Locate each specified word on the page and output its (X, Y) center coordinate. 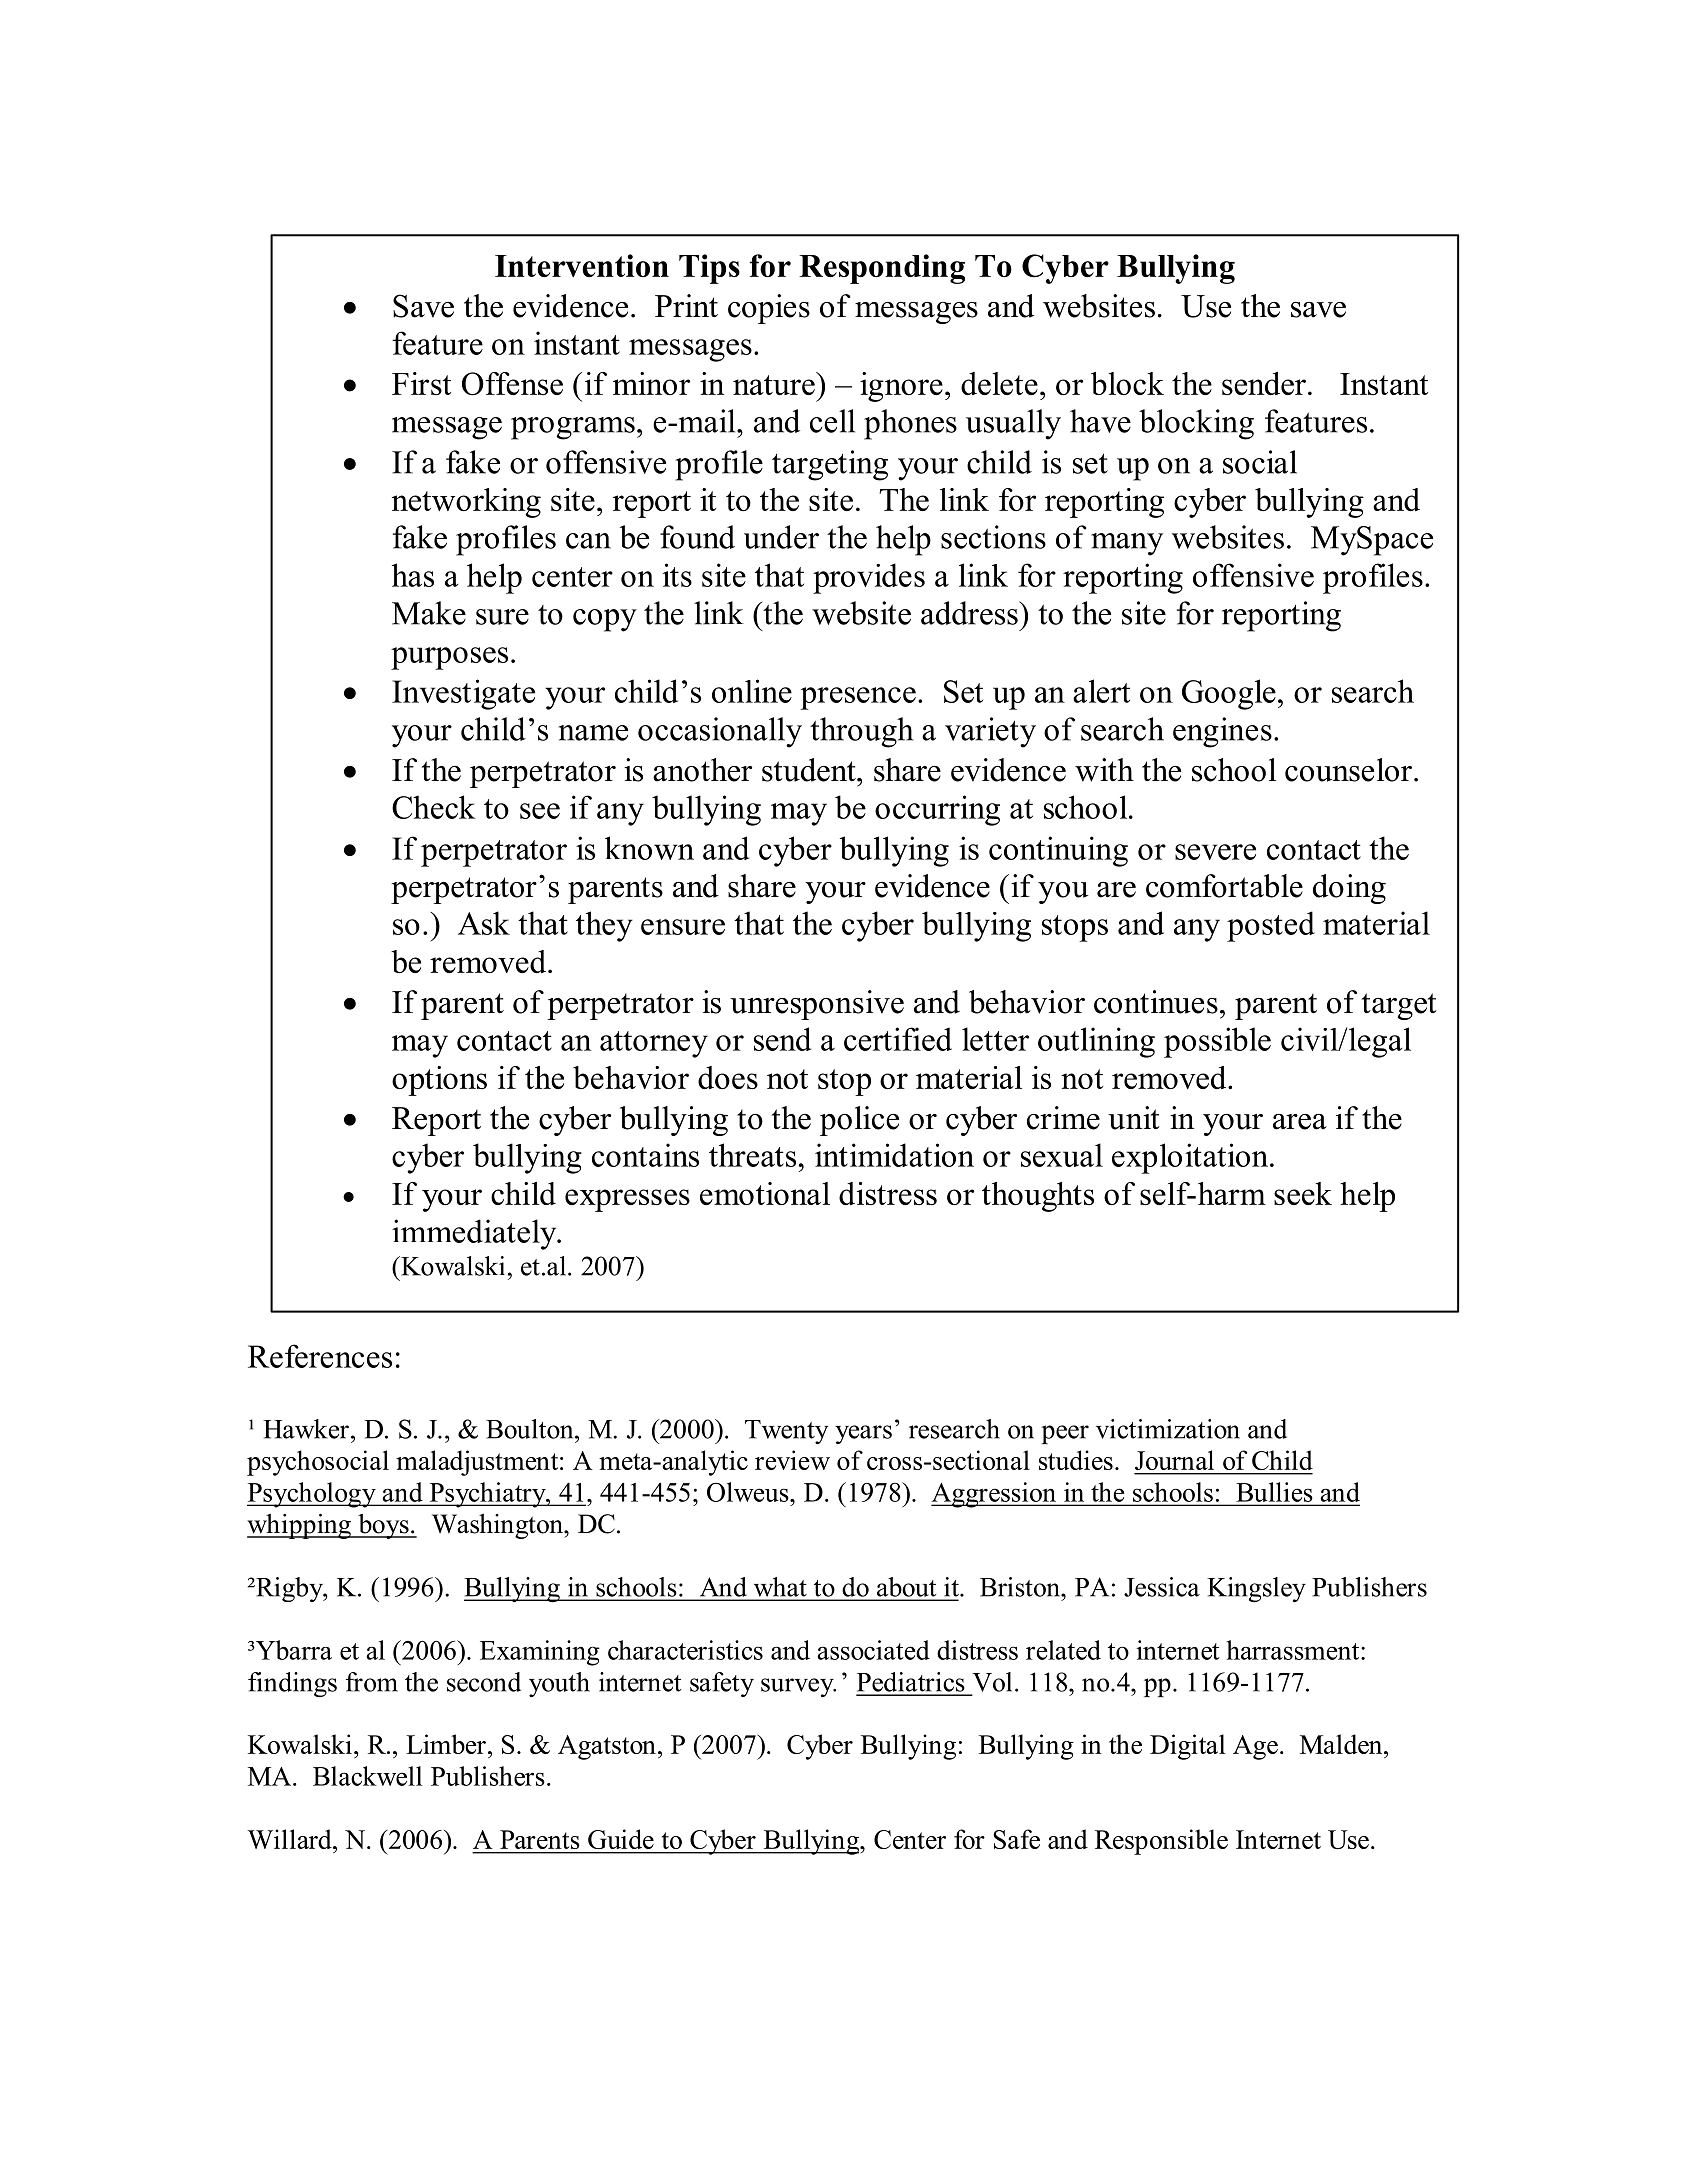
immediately (475, 1234)
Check (434, 807)
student (810, 770)
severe (1215, 852)
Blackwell (367, 1776)
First (421, 383)
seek (1303, 1193)
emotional (765, 1193)
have (1100, 421)
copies (769, 309)
